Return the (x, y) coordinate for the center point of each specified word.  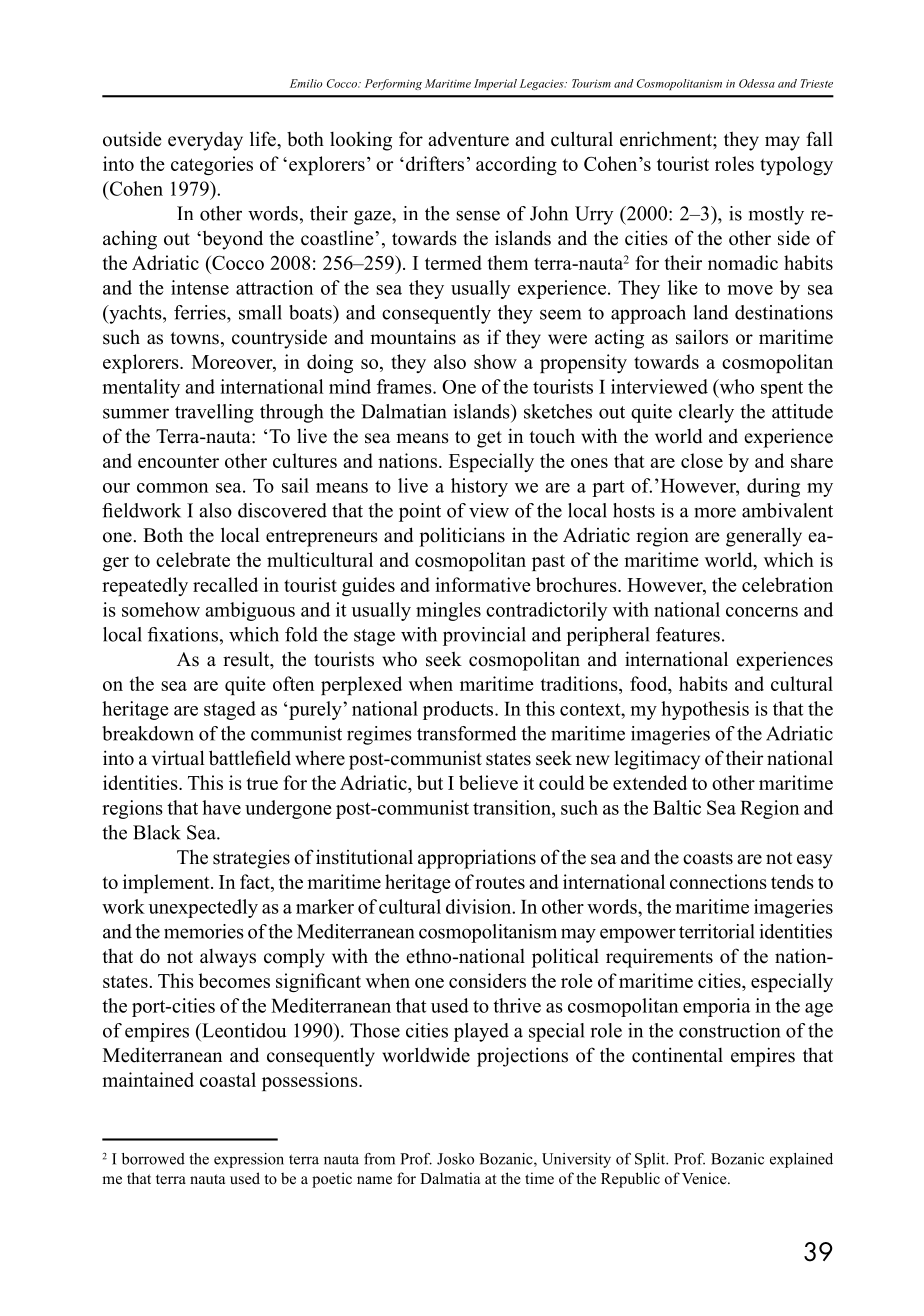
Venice (705, 1178)
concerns (762, 612)
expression (249, 1160)
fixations (182, 634)
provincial (484, 636)
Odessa (757, 83)
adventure (468, 139)
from (379, 1159)
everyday (205, 141)
